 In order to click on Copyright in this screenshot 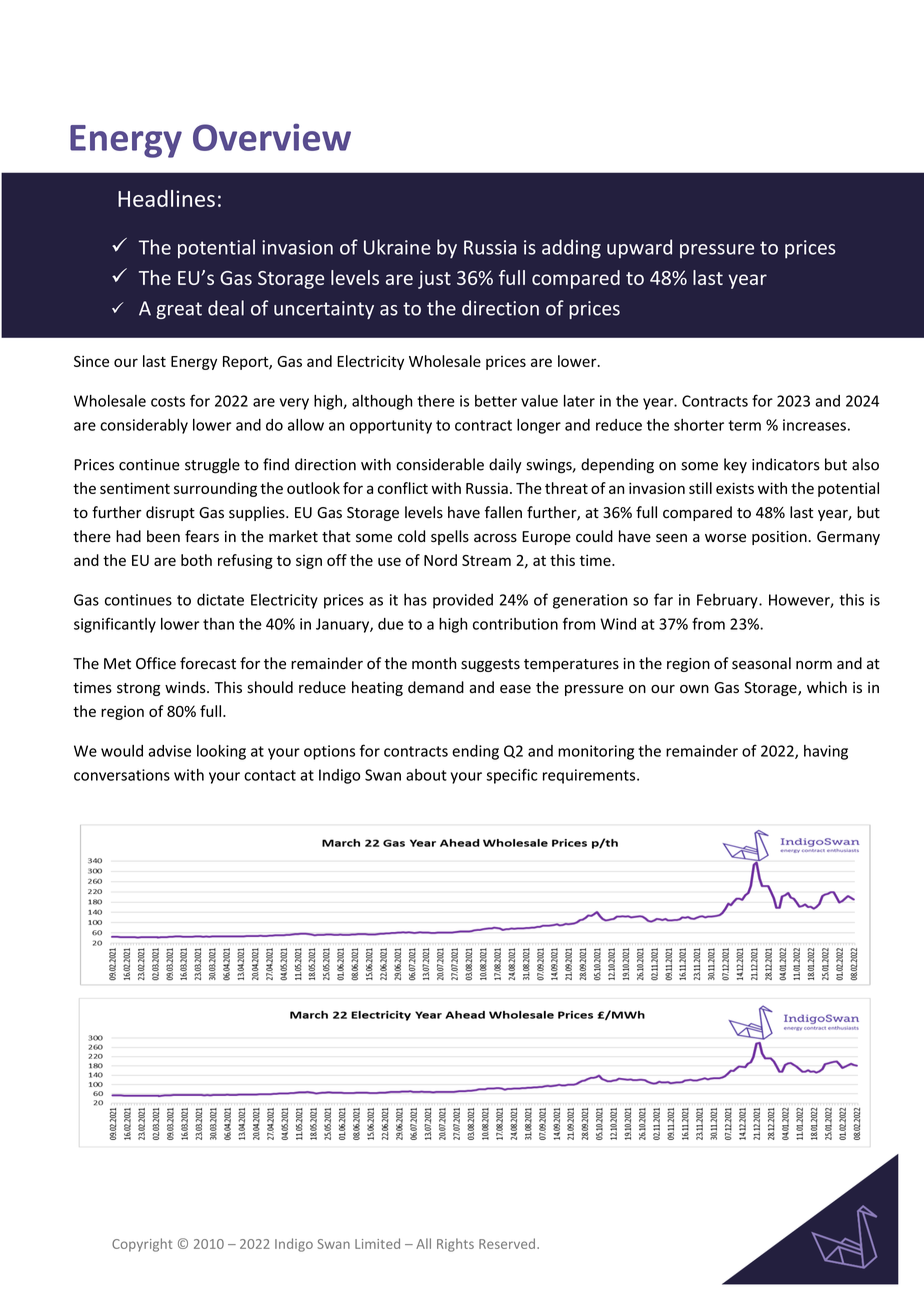, I will do `click(142, 1245)`.
